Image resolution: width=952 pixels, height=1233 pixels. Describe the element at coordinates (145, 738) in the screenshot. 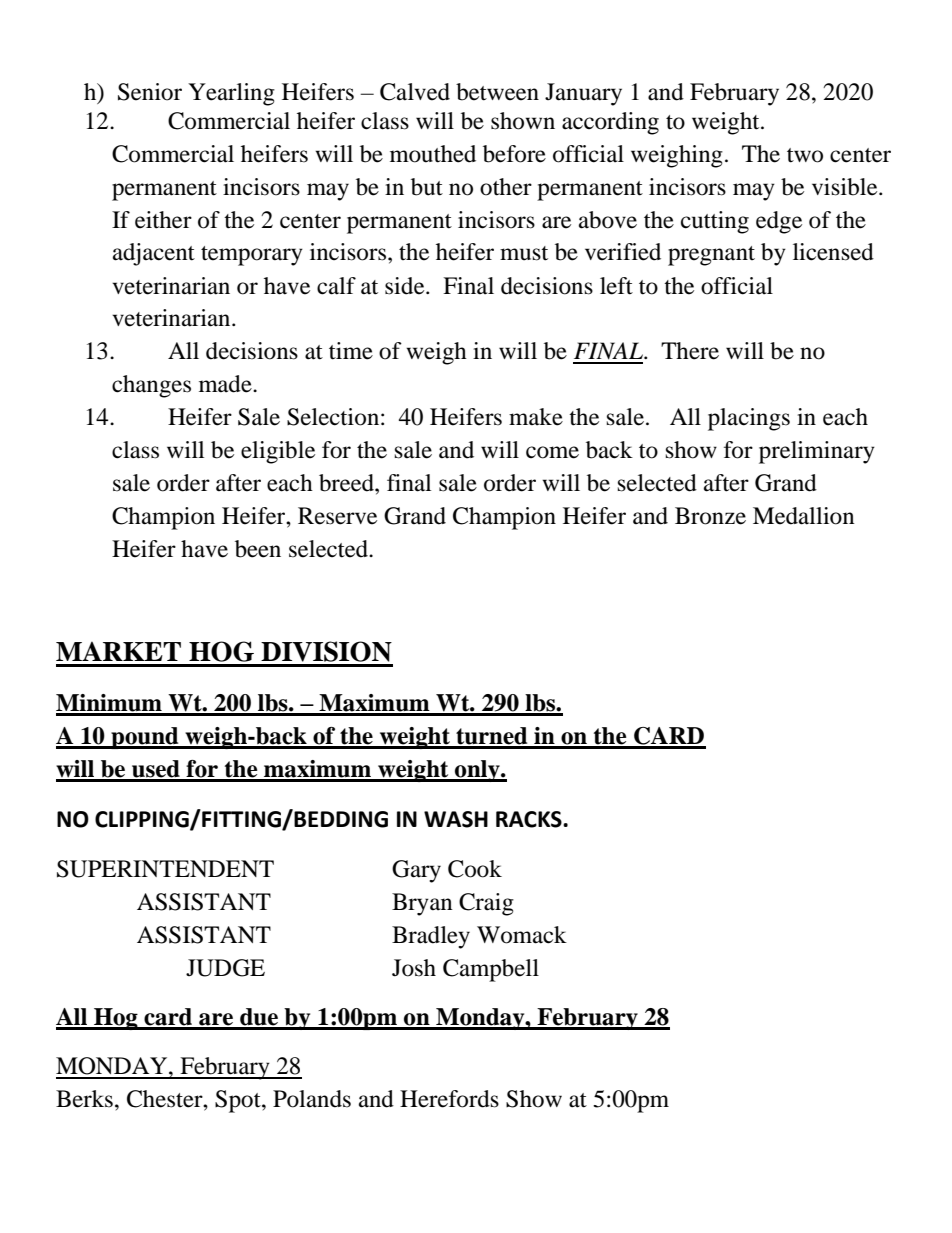

I see `pound` at that location.
